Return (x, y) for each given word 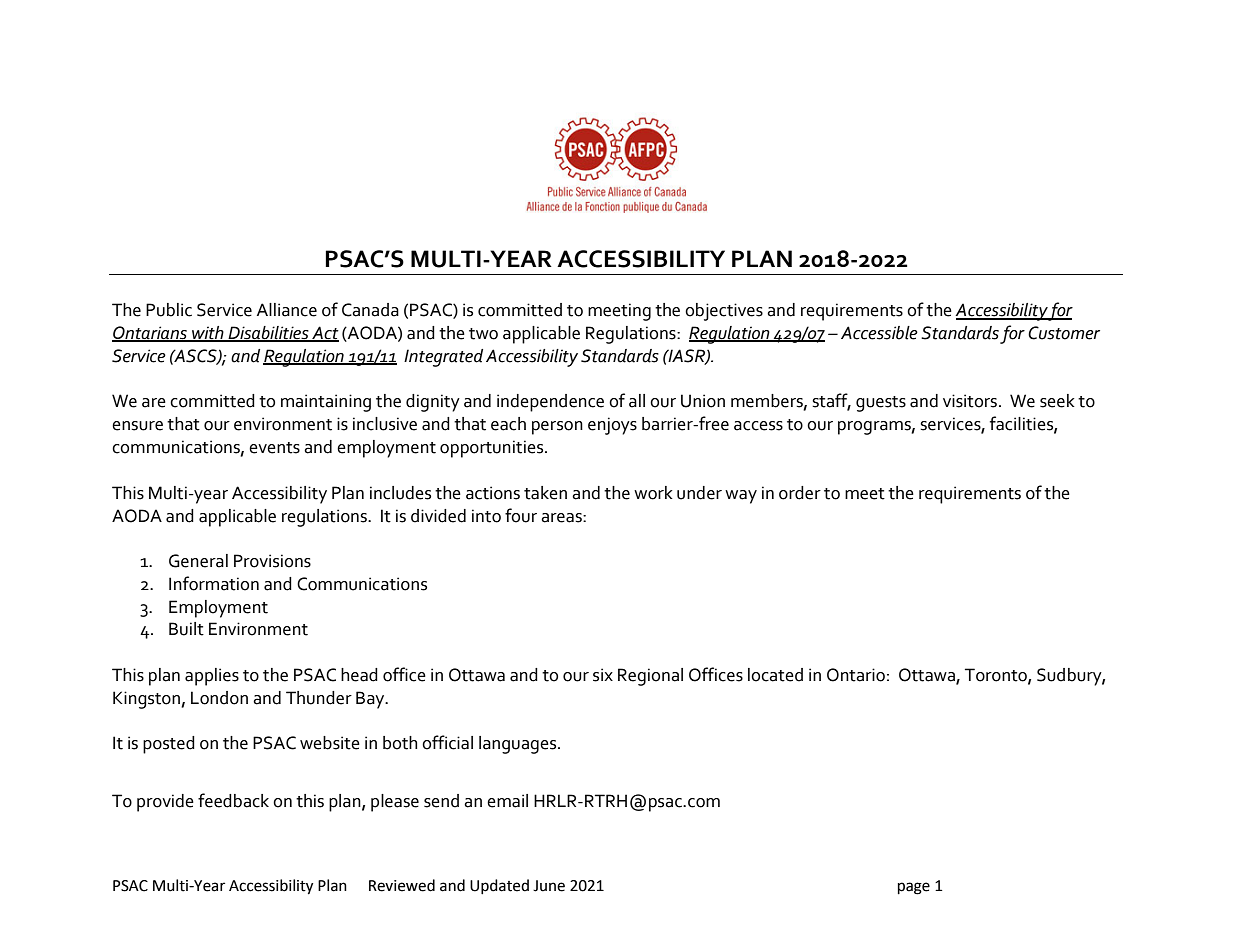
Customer (1064, 333)
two (483, 334)
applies (212, 677)
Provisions (272, 561)
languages (519, 745)
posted (169, 745)
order (800, 493)
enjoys (612, 426)
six (603, 675)
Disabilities (268, 334)
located (775, 675)
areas (562, 518)
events (274, 448)
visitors (971, 401)
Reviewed (402, 885)
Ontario (856, 675)
